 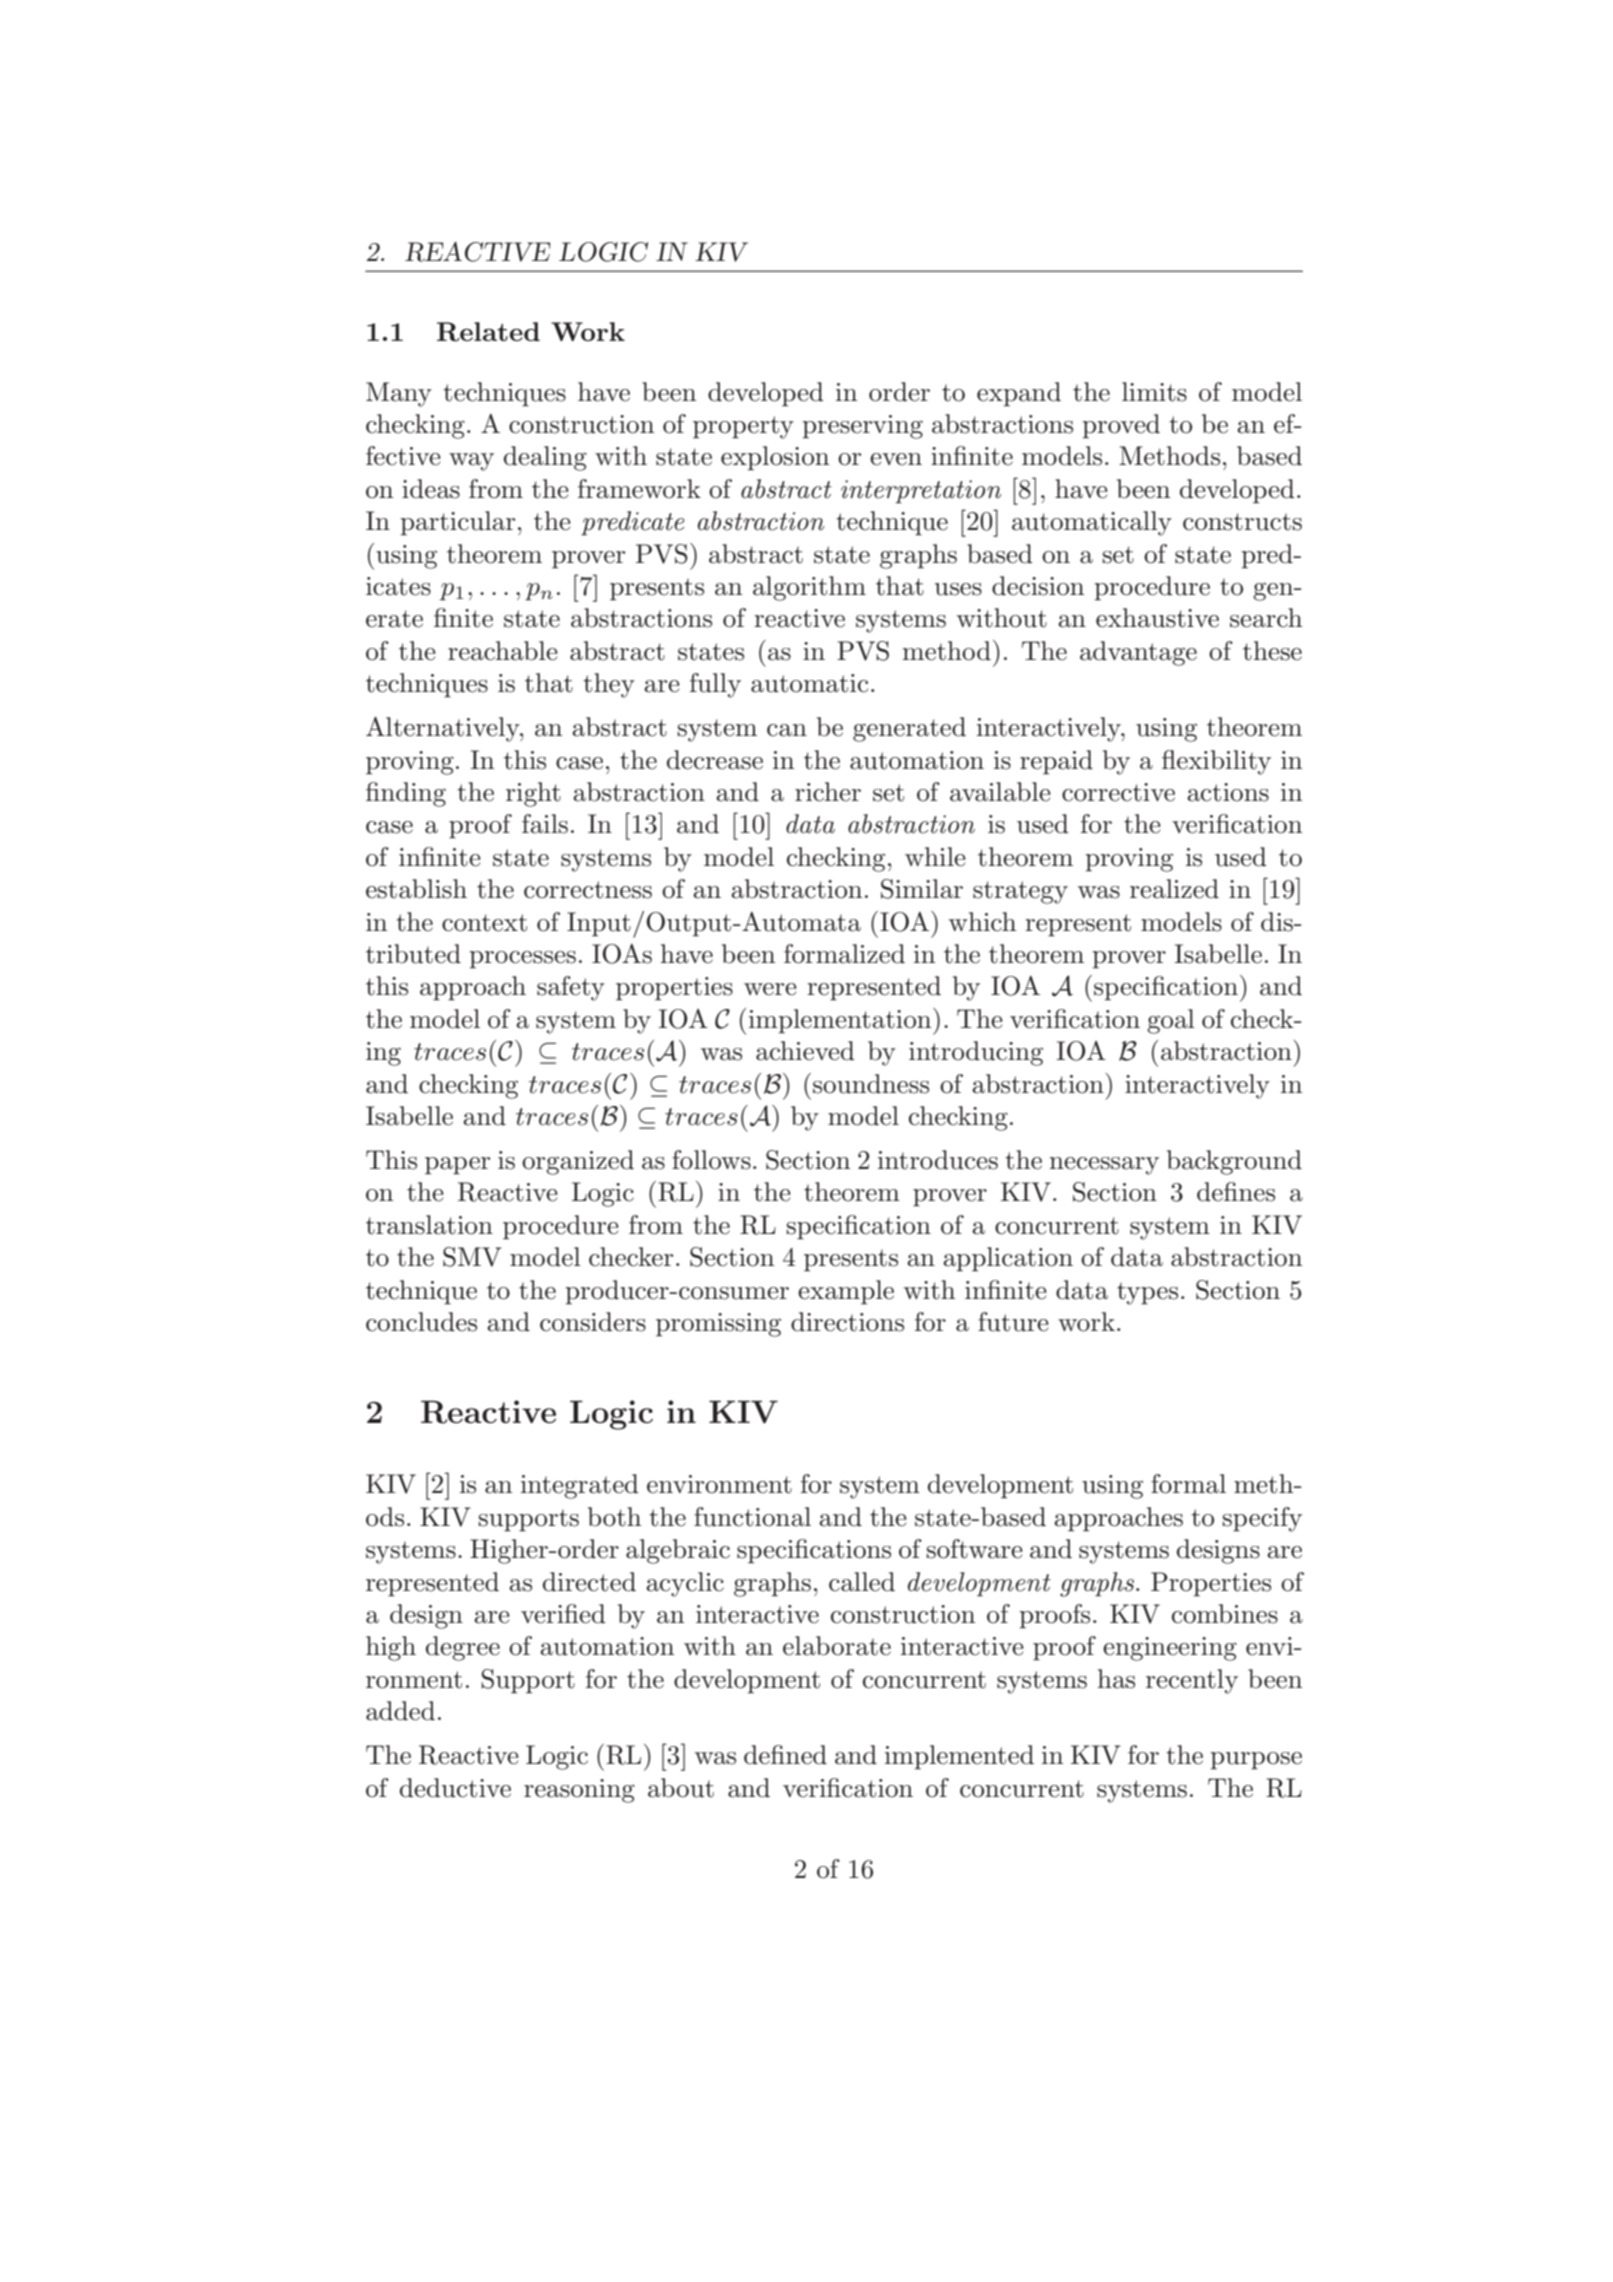 I want to click on limits, so click(x=1154, y=392).
